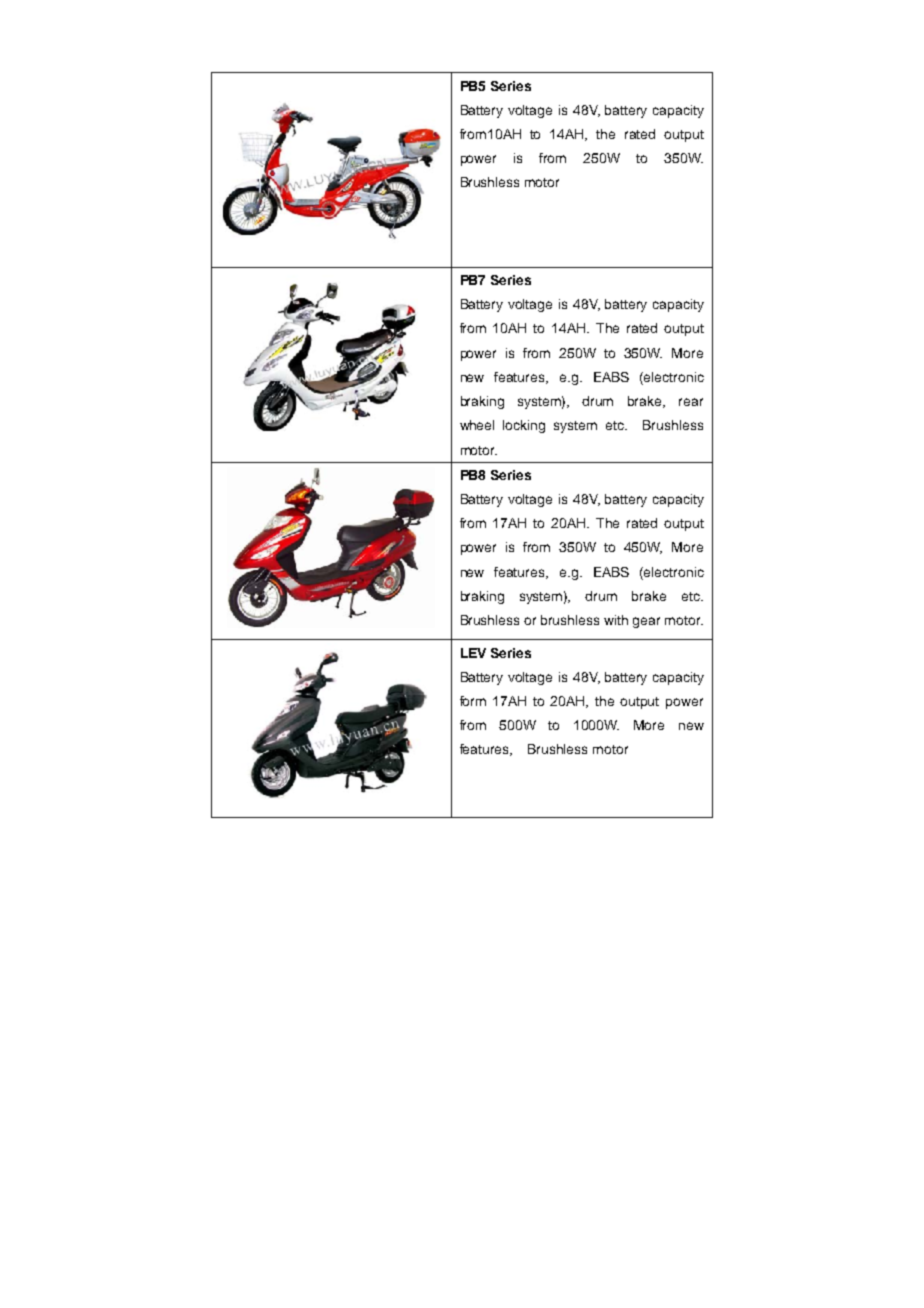 The height and width of the page is (1308, 924). What do you see at coordinates (691, 402) in the page?
I see `rear` at bounding box center [691, 402].
